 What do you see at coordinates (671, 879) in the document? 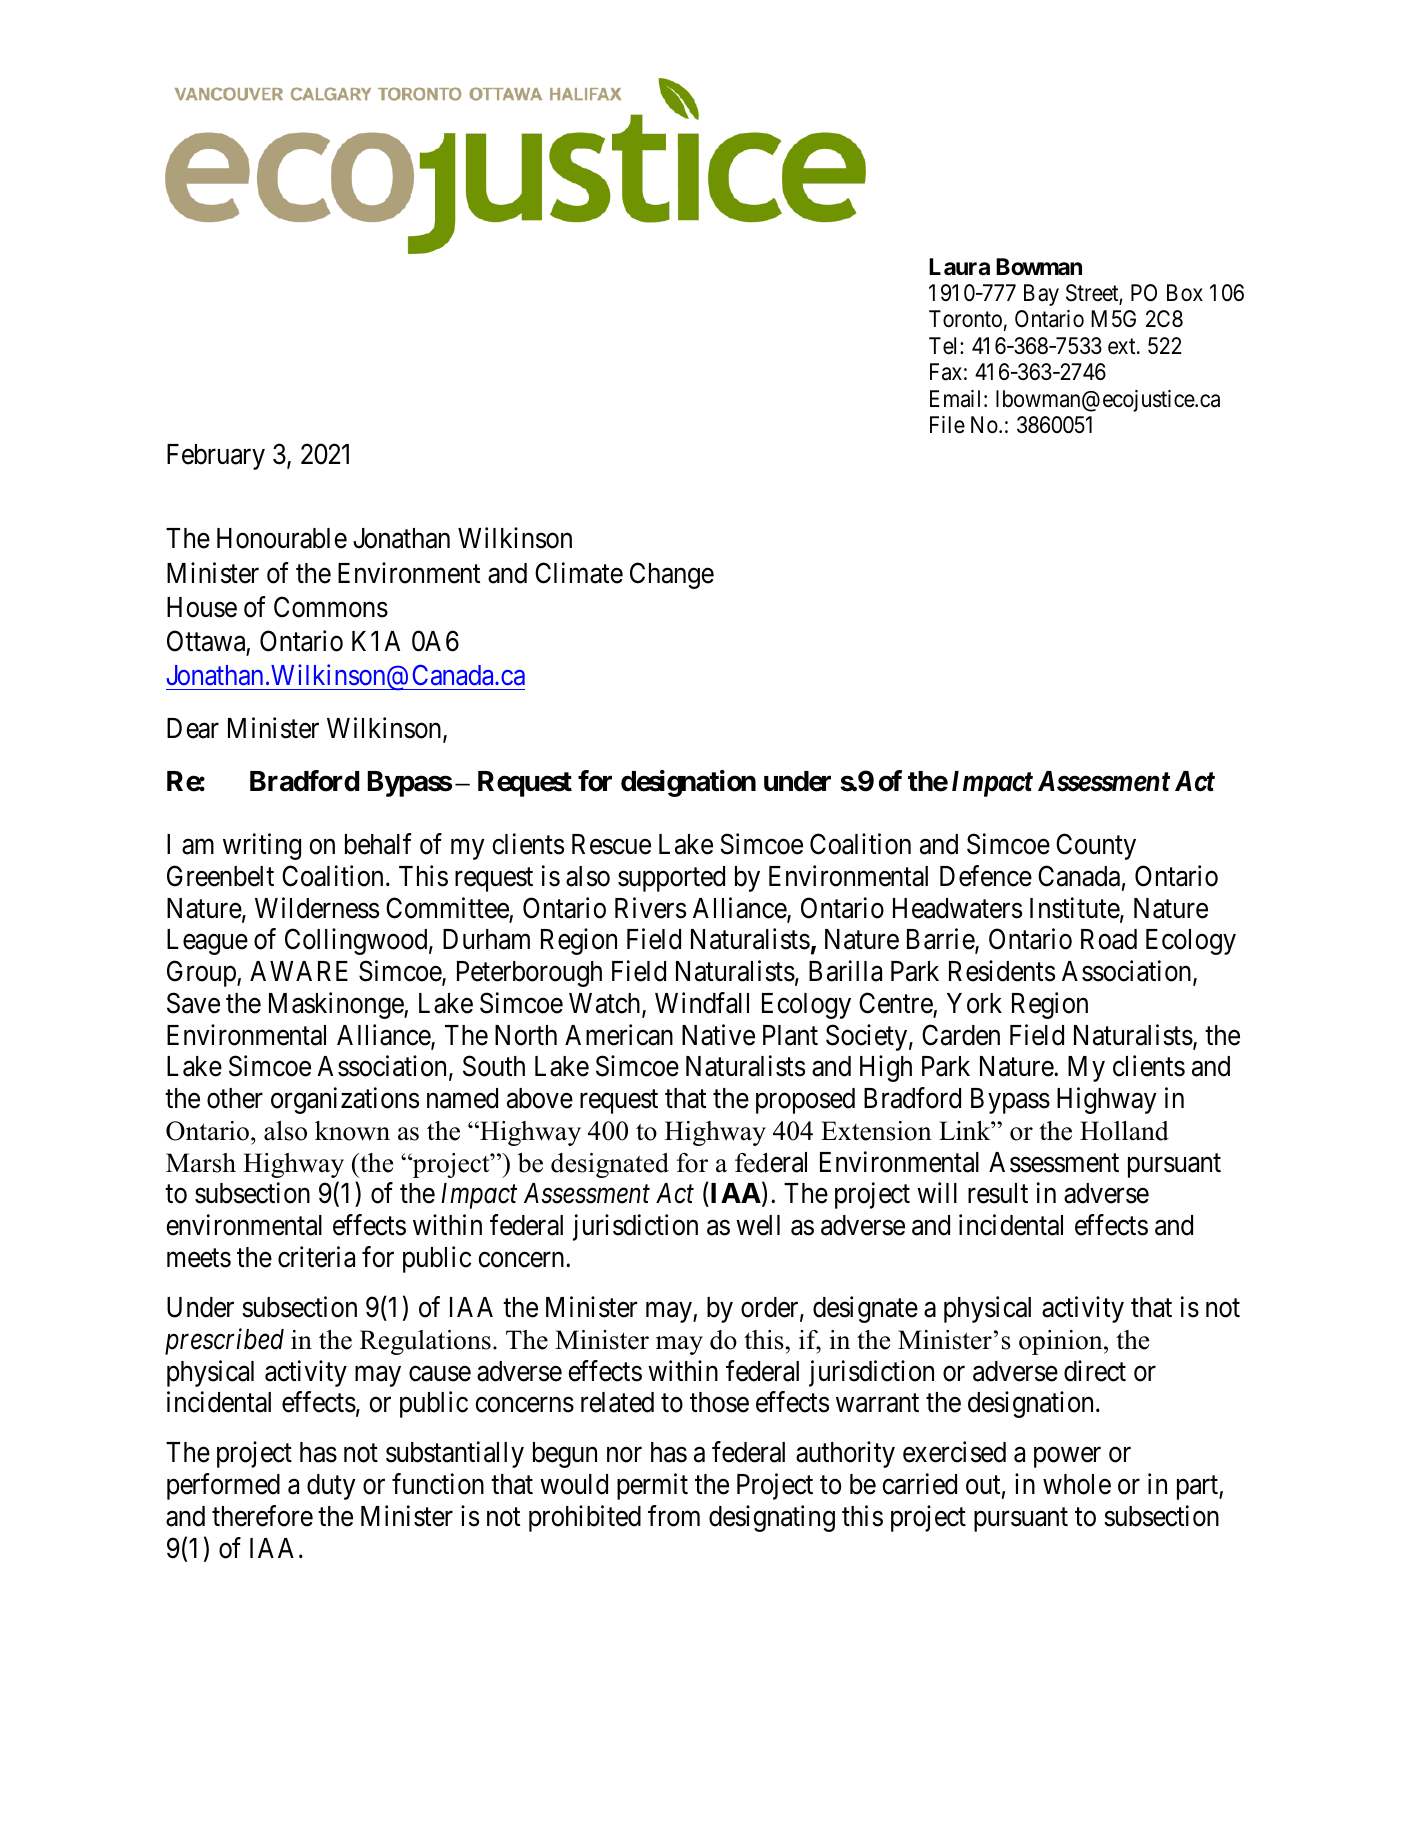
I see `supported` at bounding box center [671, 879].
